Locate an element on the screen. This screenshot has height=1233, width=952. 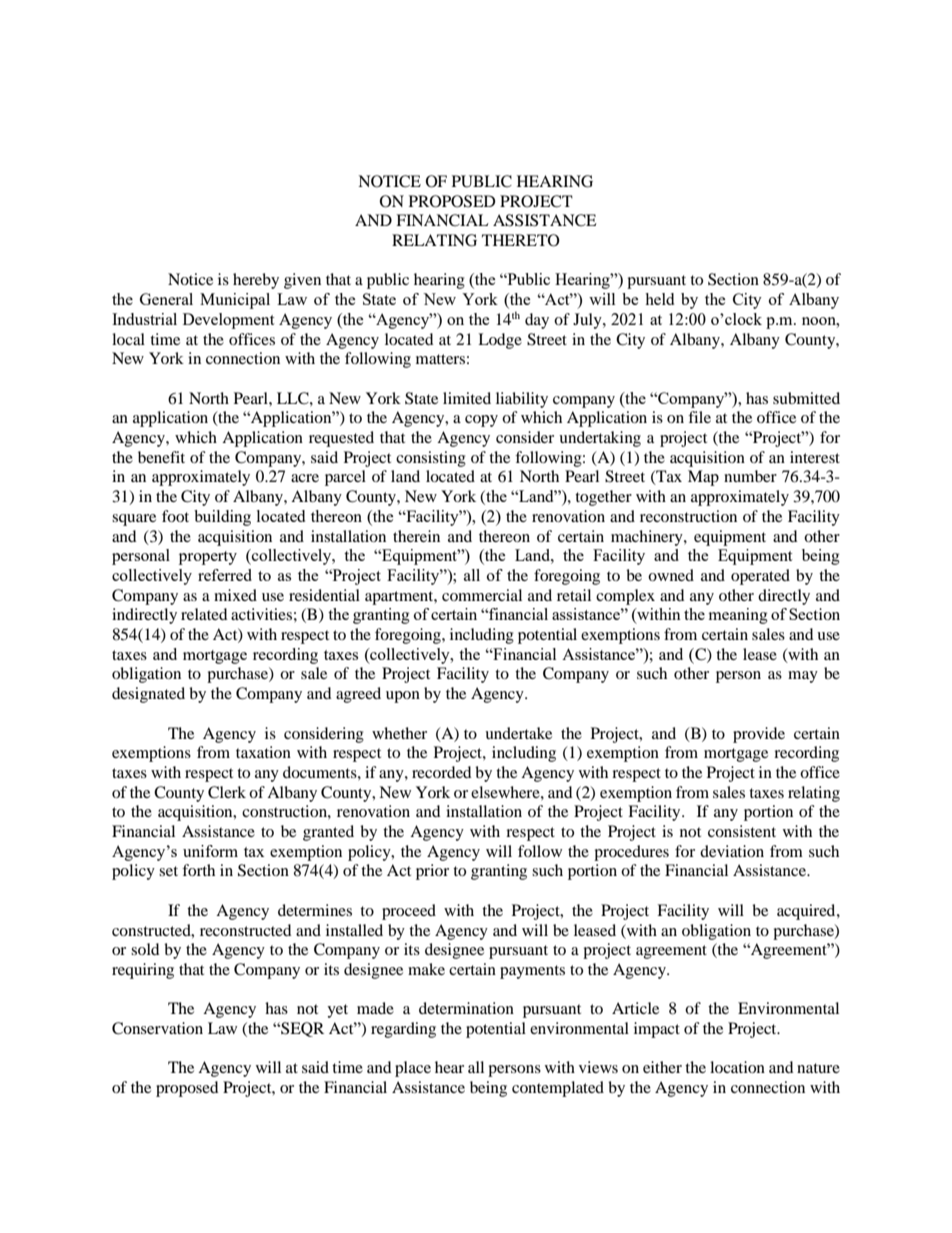
taxation is located at coordinates (263, 752).
